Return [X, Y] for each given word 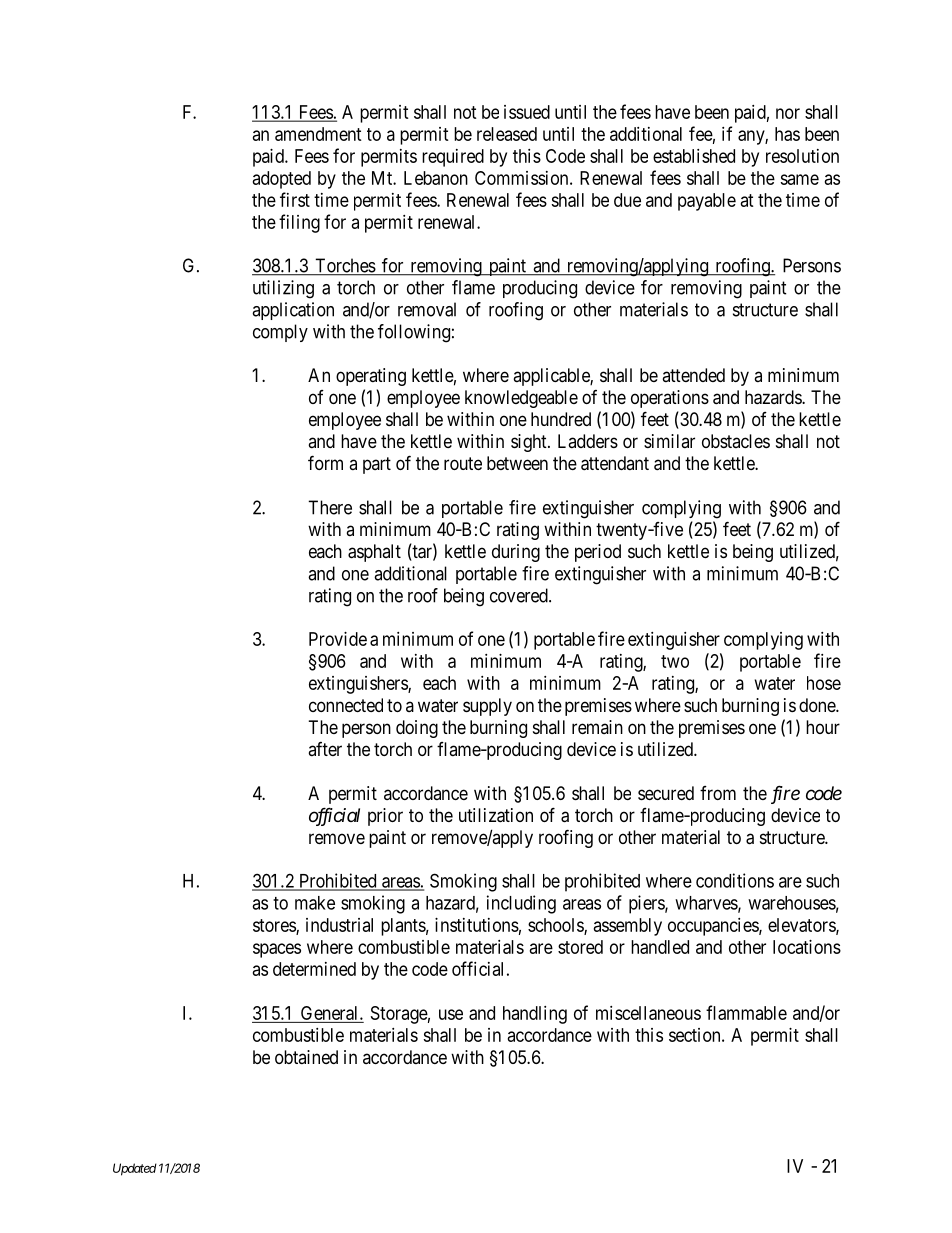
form [325, 462]
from [718, 793]
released [507, 134]
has [787, 134]
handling [535, 1015]
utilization [496, 815]
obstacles [736, 441]
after [325, 749]
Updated [135, 1169]
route [463, 463]
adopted [282, 180]
